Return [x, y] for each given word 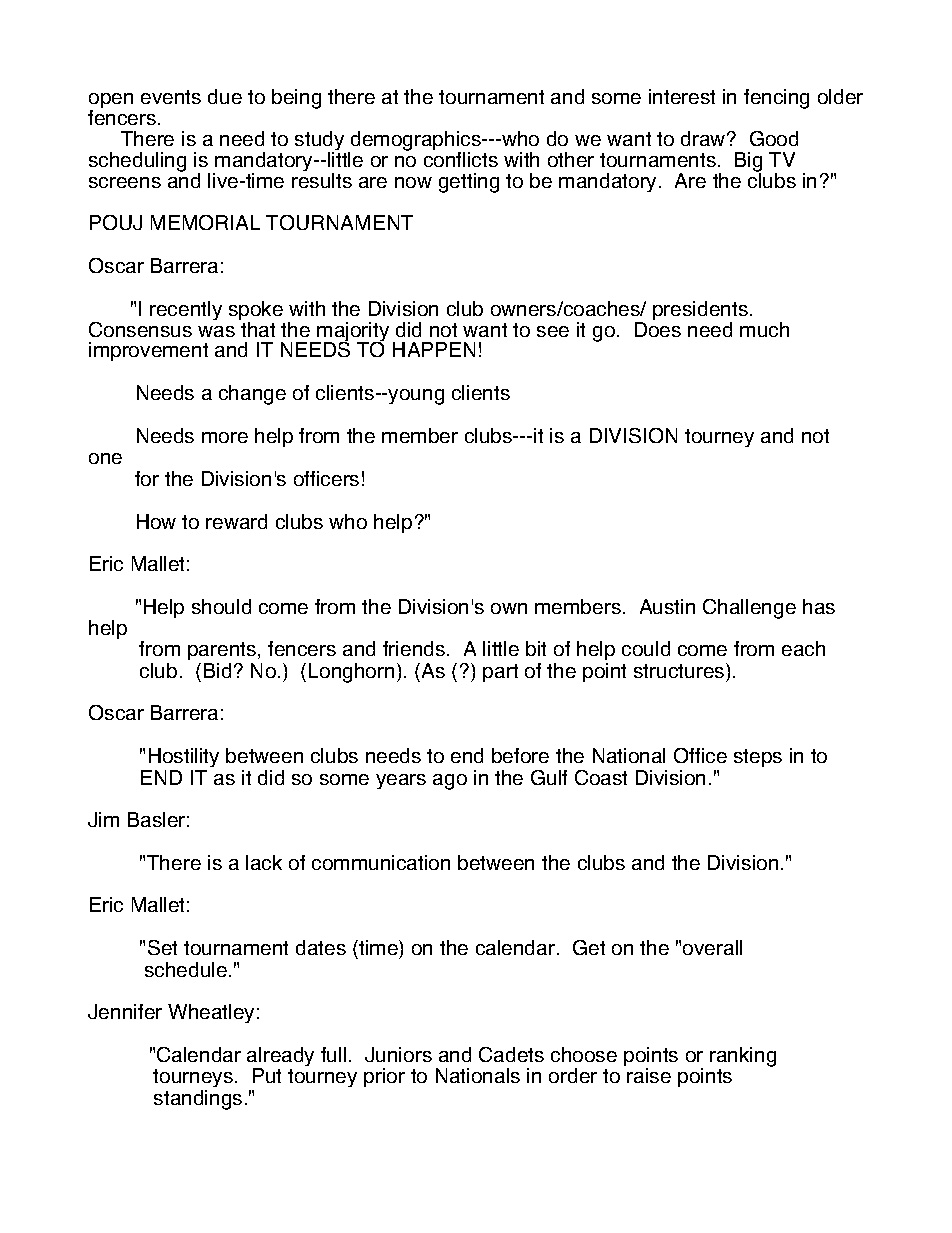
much [764, 329]
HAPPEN [434, 349]
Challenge [749, 609]
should [221, 606]
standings [198, 1100]
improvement [148, 351]
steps [758, 758]
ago [450, 782]
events [171, 97]
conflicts [461, 159]
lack [264, 862]
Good [774, 138]
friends [414, 648]
